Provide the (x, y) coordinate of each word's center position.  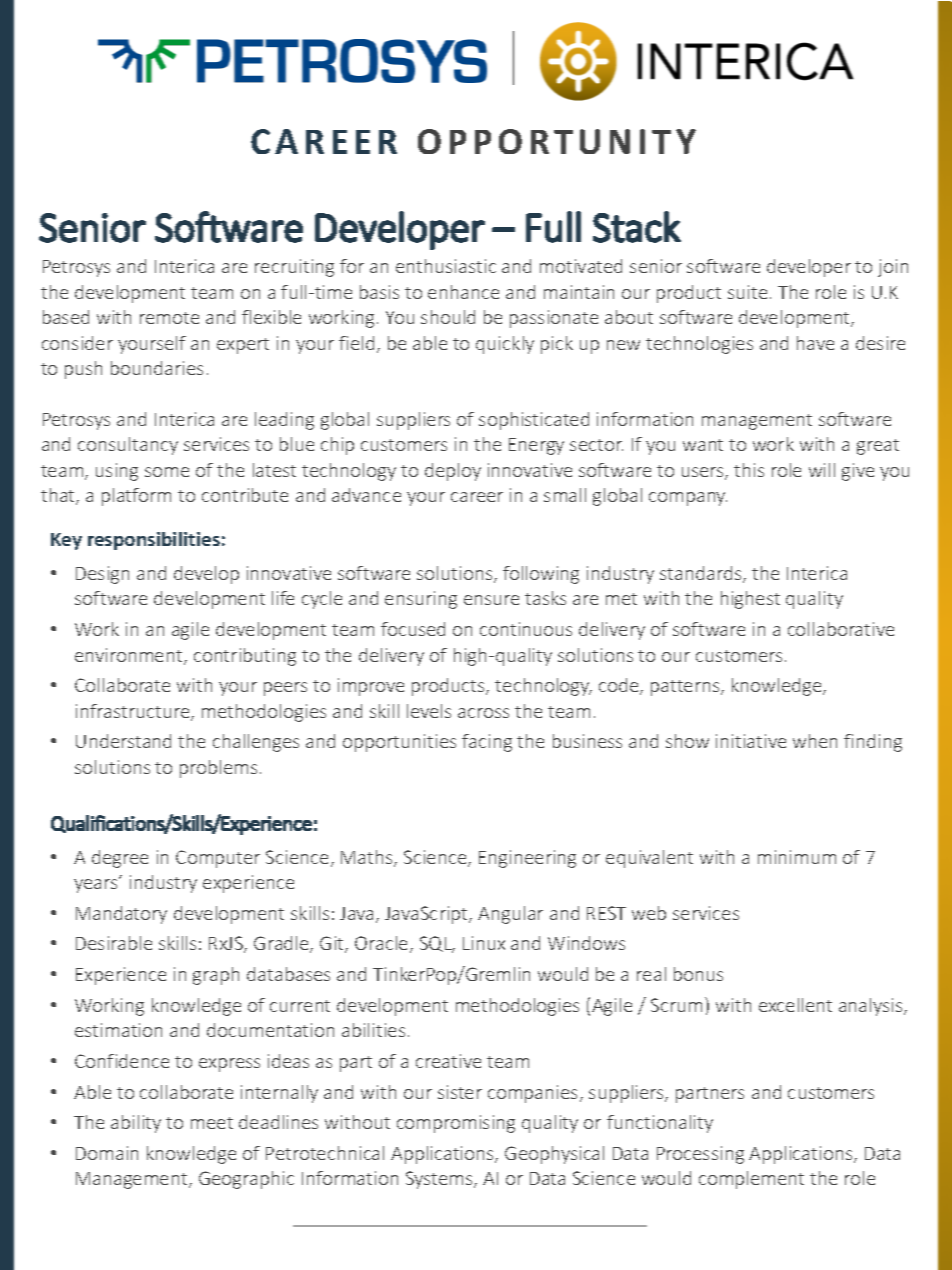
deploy (453, 472)
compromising (456, 1124)
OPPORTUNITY (557, 141)
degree (120, 859)
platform (136, 497)
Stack (637, 227)
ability (136, 1124)
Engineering (527, 859)
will (822, 470)
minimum (797, 857)
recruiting (294, 268)
